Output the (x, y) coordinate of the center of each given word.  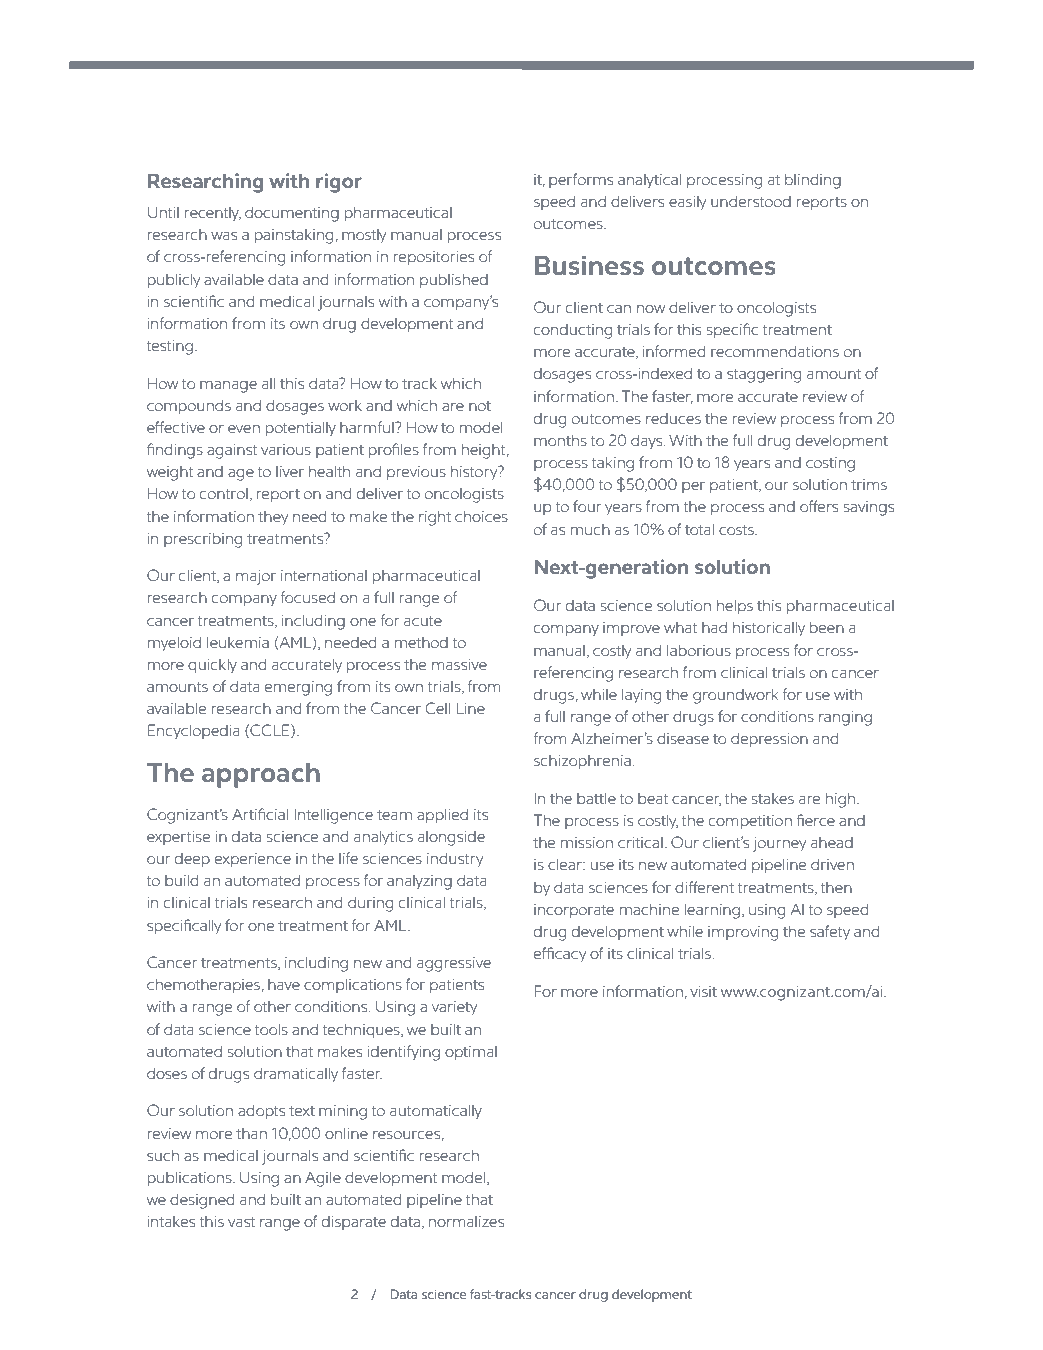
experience (253, 860)
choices (481, 516)
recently (213, 214)
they (273, 518)
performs (581, 180)
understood (751, 201)
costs (737, 530)
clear (566, 864)
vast (241, 1222)
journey (779, 844)
